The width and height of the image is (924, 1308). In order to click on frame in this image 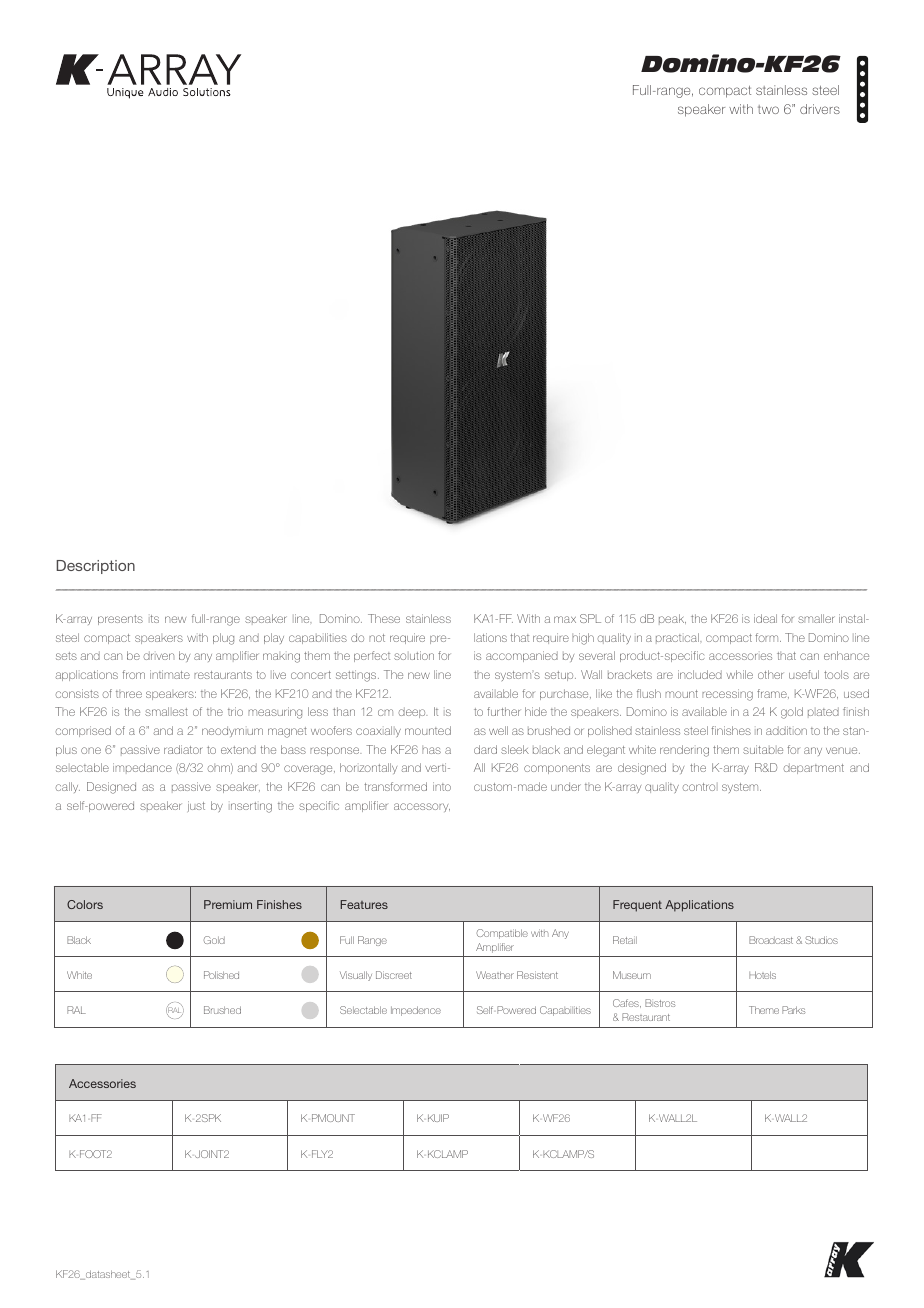, I will do `click(773, 694)`.
